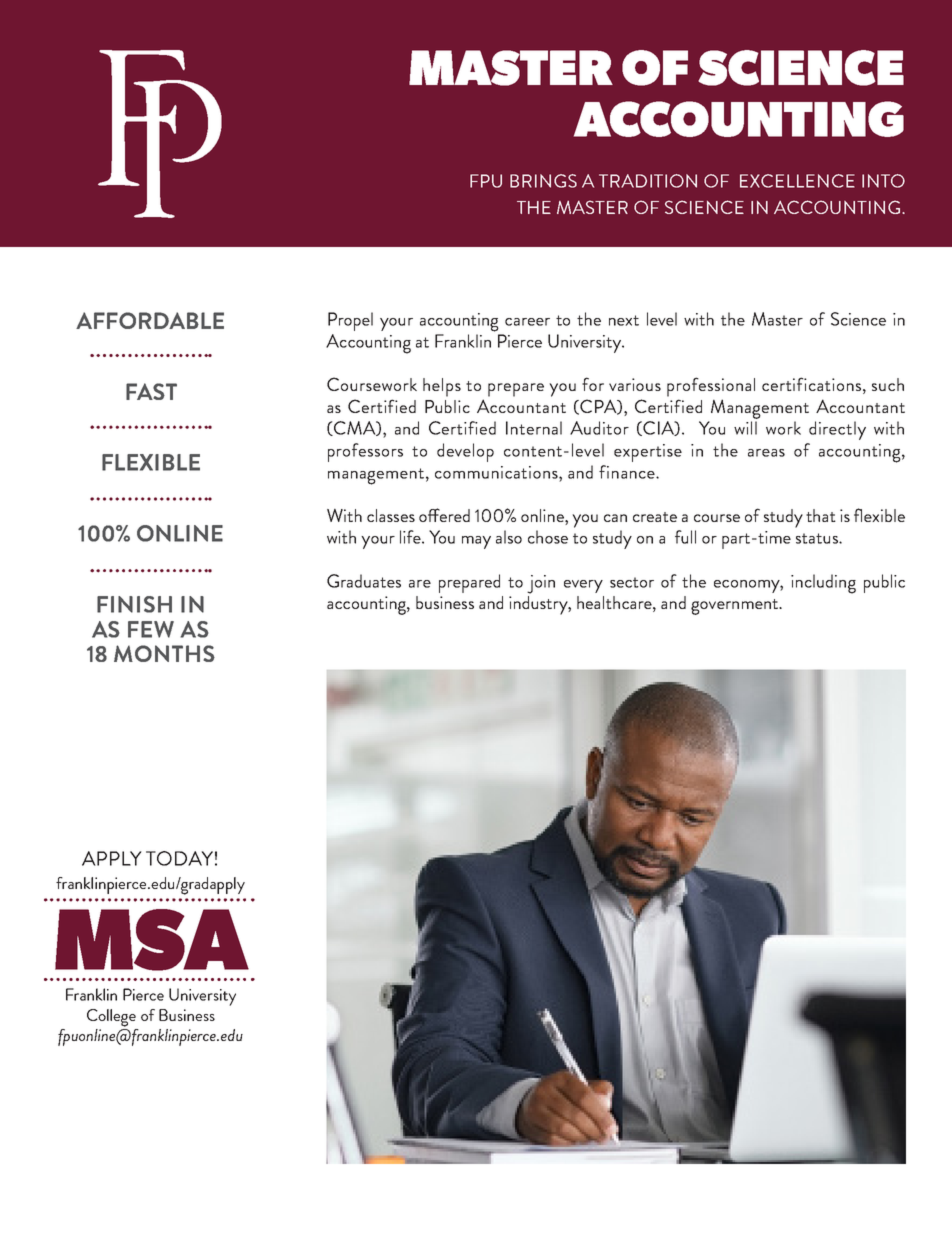 The image size is (952, 1233). Describe the element at coordinates (111, 1018) in the document. I see `College` at that location.
